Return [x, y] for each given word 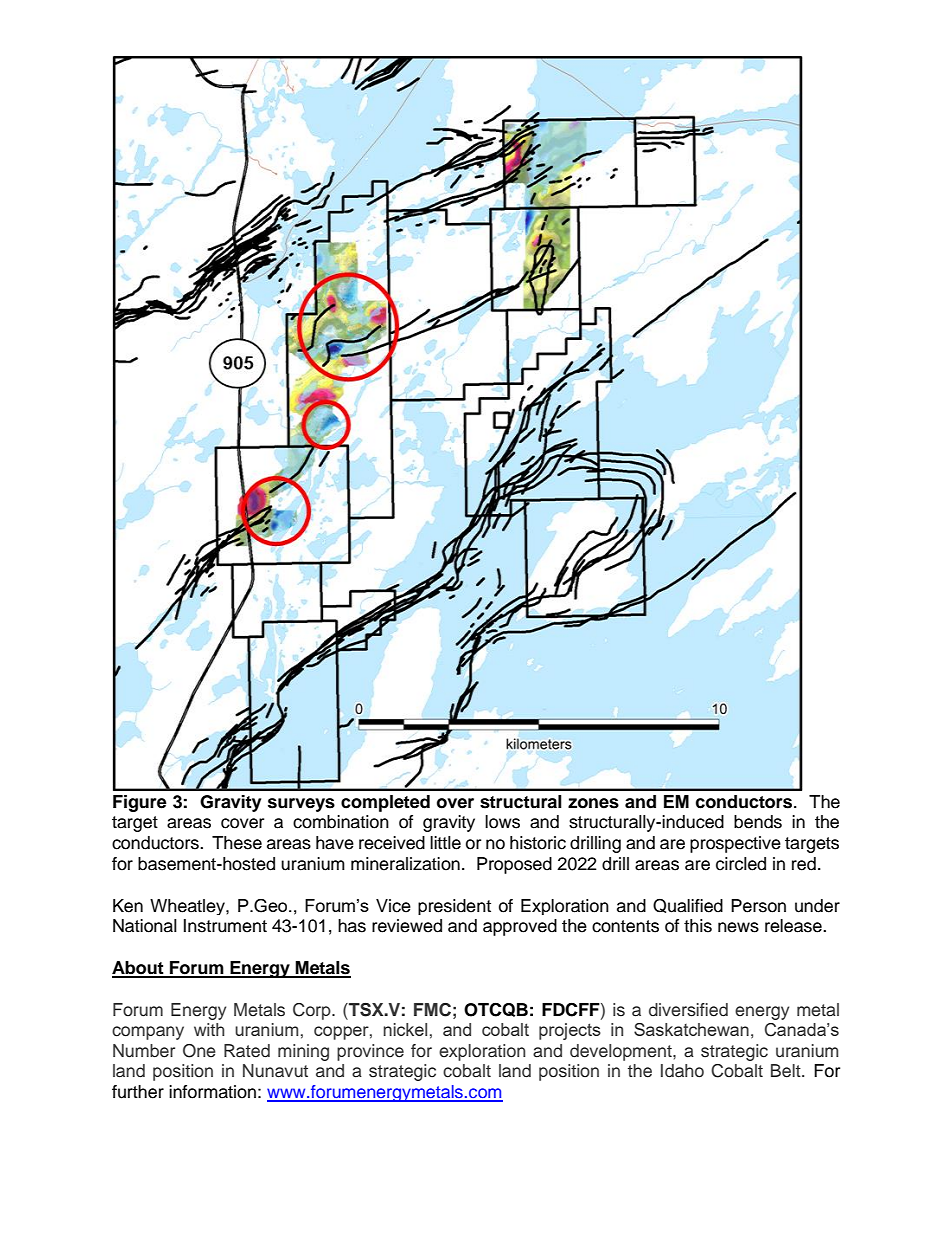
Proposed [514, 865]
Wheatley [188, 907]
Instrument [225, 926]
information [212, 1092]
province [370, 1052]
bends [758, 822]
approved [520, 927]
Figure [140, 803]
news [738, 927]
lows [502, 822]
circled [741, 864]
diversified [688, 1010]
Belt [787, 1071]
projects [570, 1031]
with [209, 1029]
